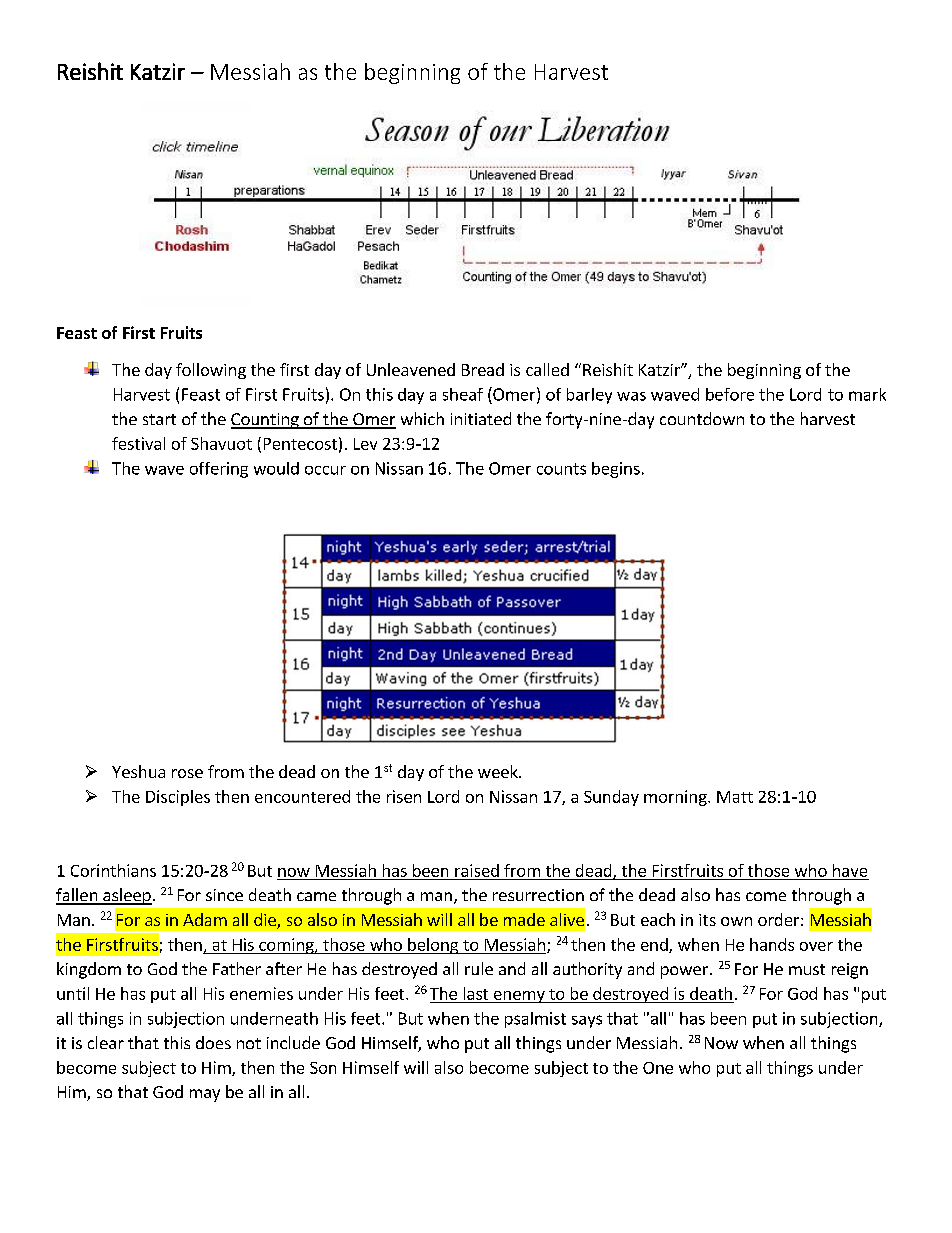  Describe the element at coordinates (616, 470) in the image. I see `begins` at that location.
